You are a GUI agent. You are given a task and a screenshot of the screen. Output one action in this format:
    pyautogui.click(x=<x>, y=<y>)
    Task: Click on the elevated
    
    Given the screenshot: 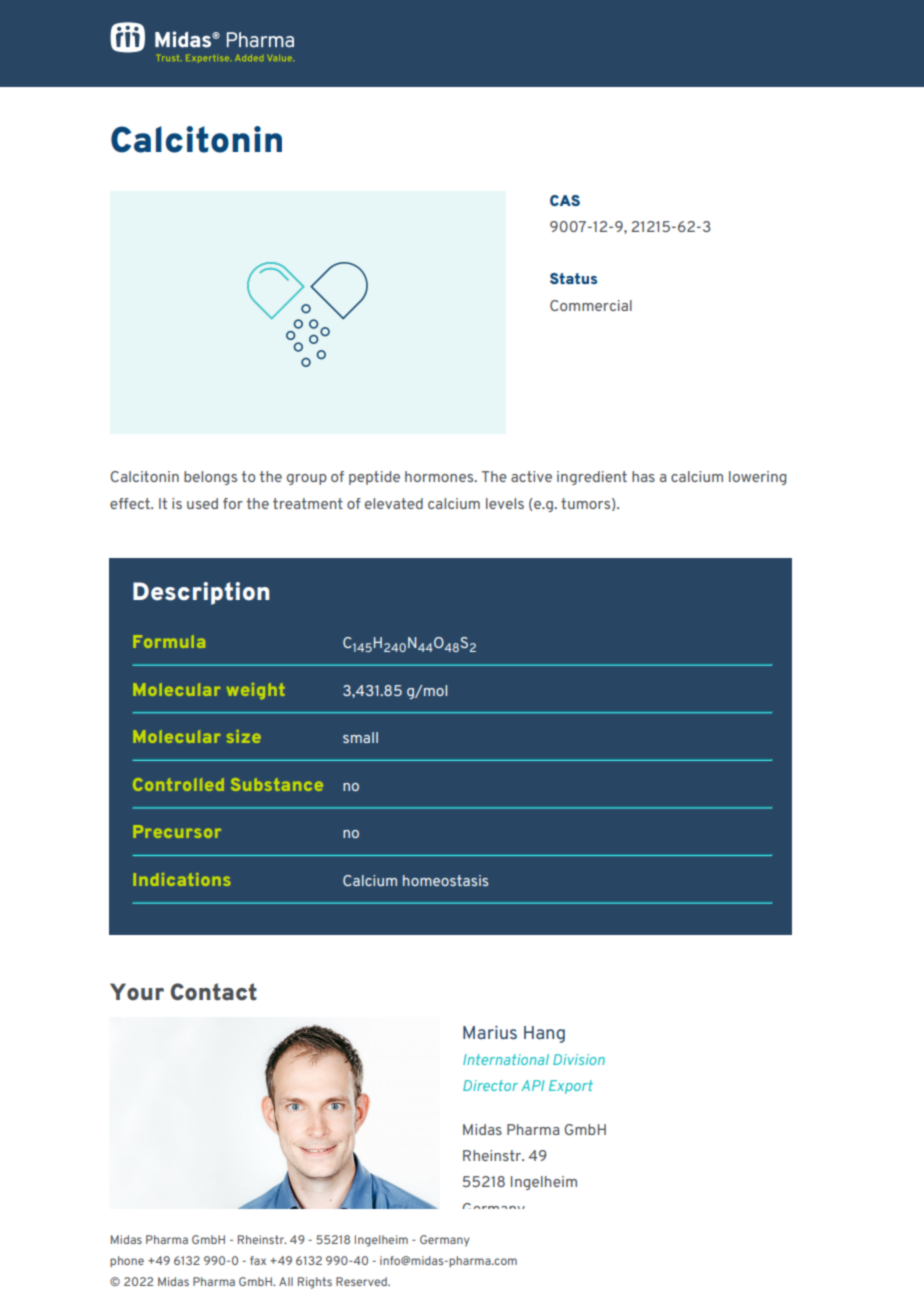 What is the action you would take?
    pyautogui.click(x=394, y=503)
